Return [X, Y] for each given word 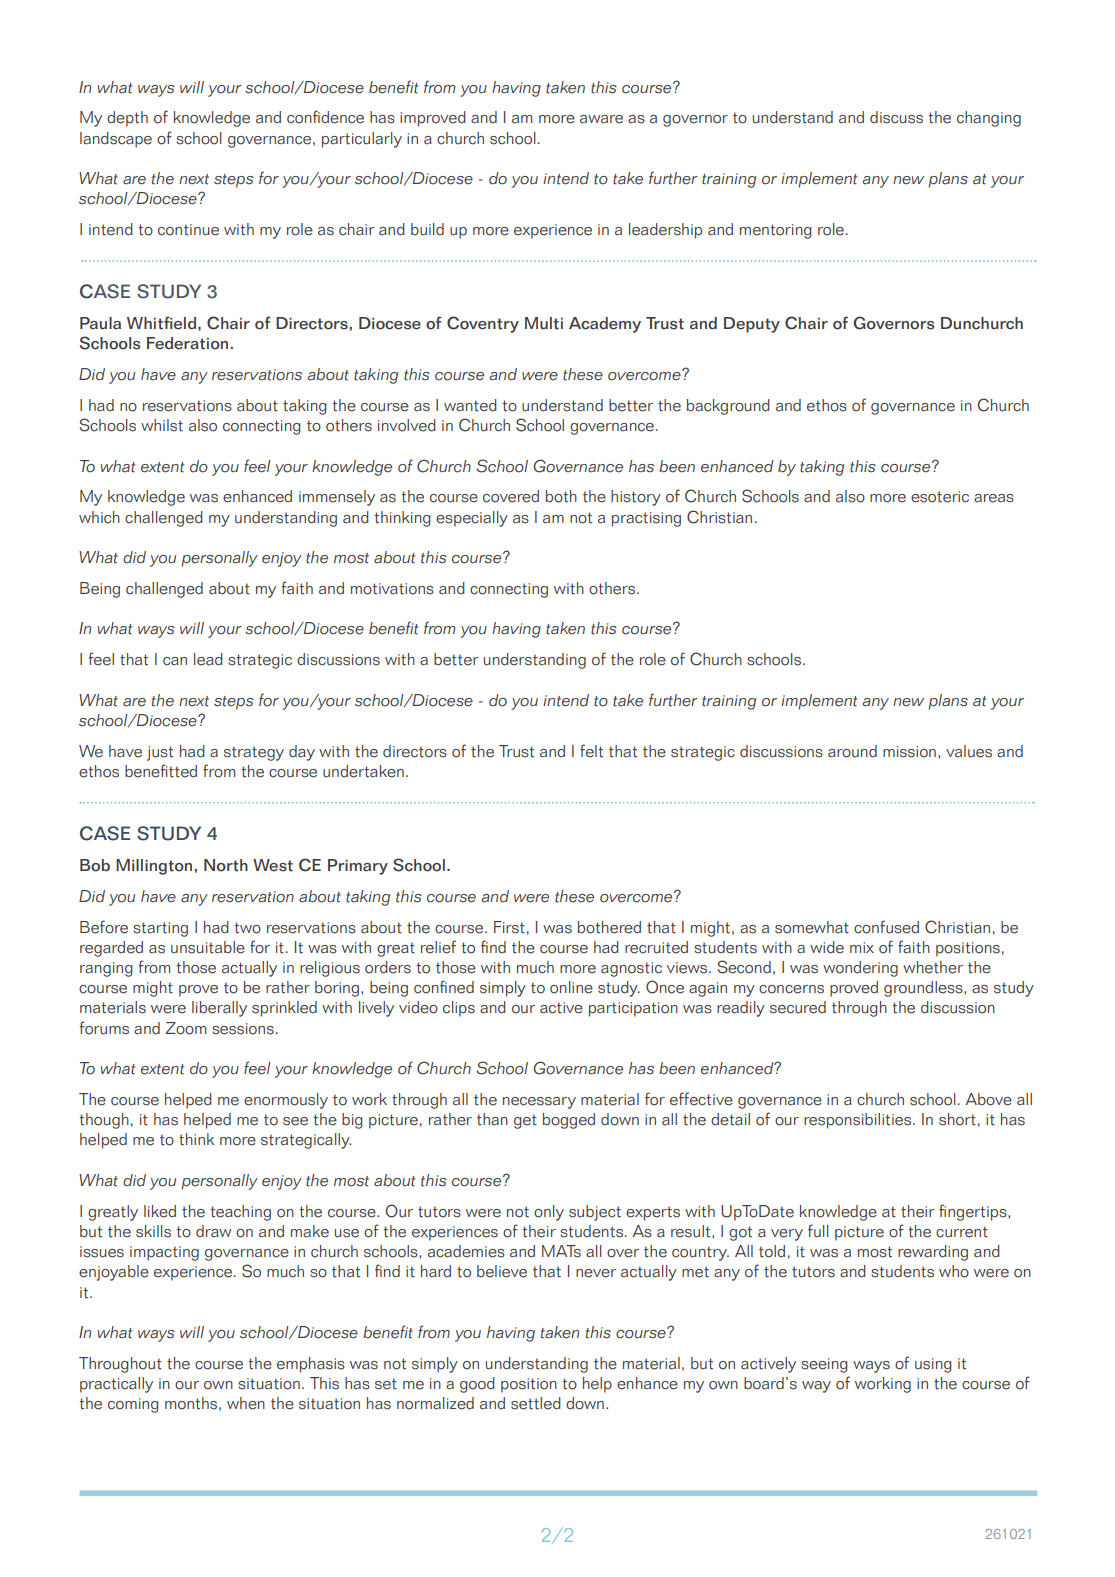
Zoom [186, 1028]
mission [909, 752]
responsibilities [859, 1121]
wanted [470, 405]
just [160, 753]
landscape [116, 140]
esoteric [940, 497]
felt [591, 751]
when [246, 1403]
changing [989, 119]
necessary [539, 1103]
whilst [162, 425]
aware [601, 119]
